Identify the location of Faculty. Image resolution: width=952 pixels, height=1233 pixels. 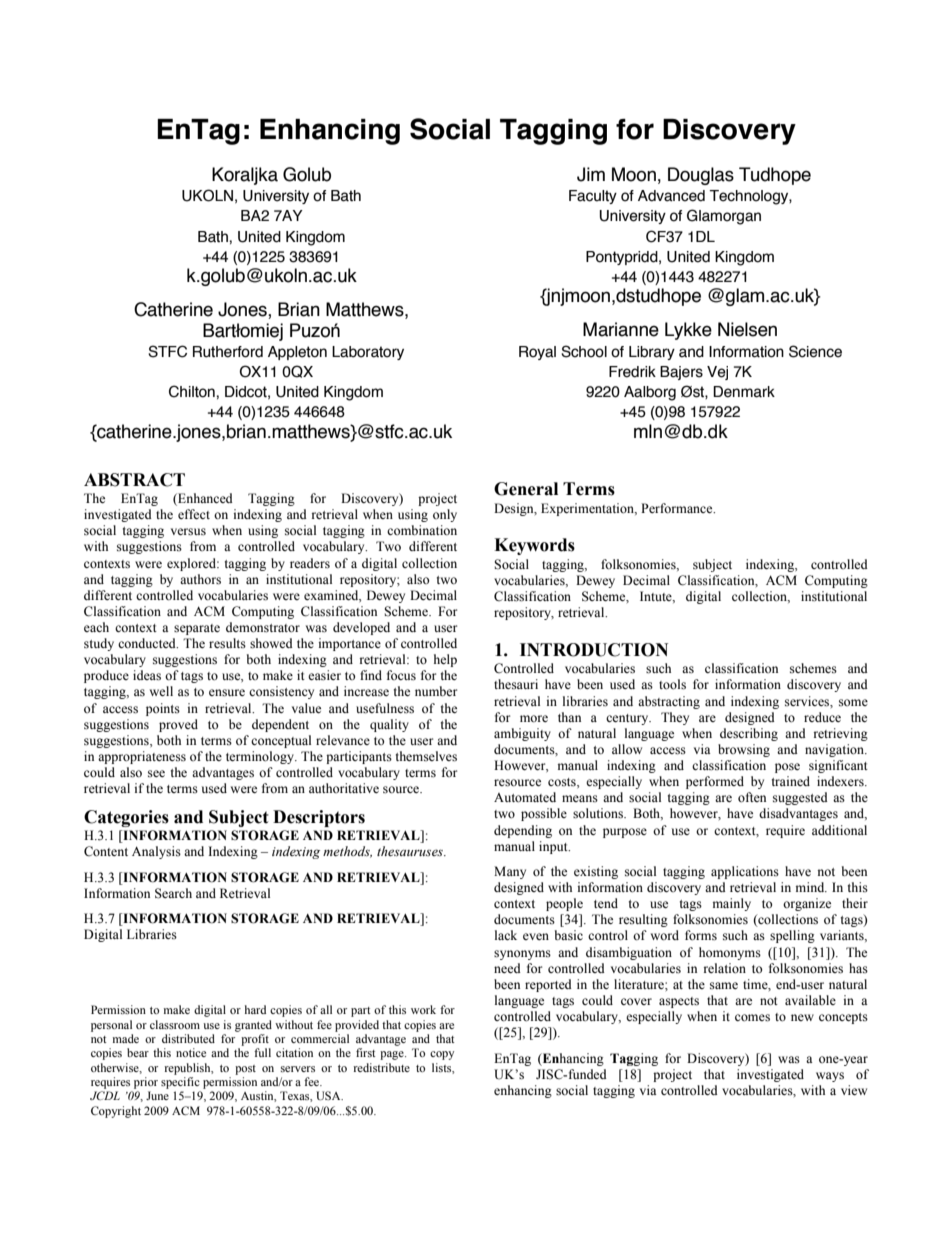
(593, 197).
